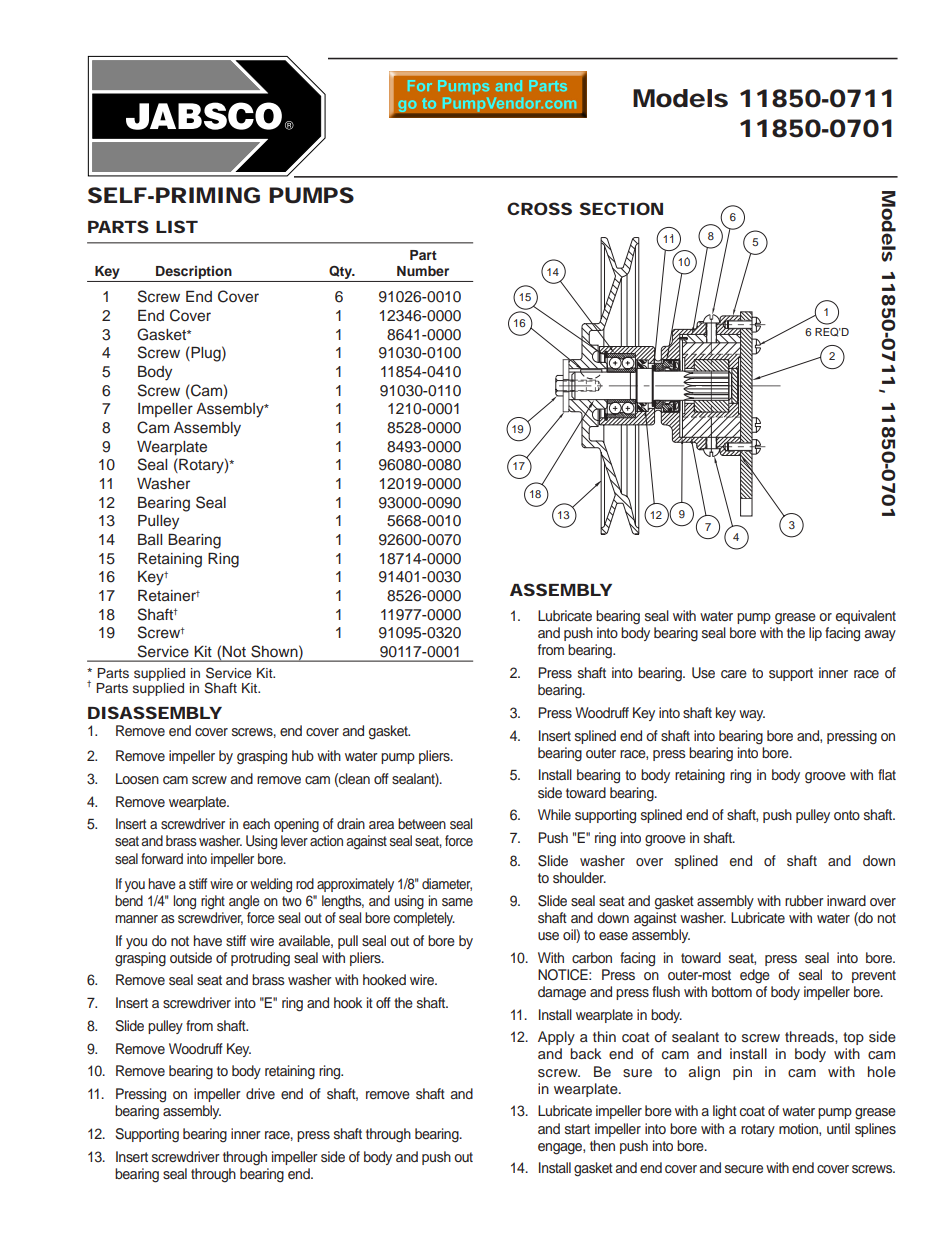 The image size is (952, 1233). Describe the element at coordinates (866, 617) in the screenshot. I see `equivalent` at that location.
